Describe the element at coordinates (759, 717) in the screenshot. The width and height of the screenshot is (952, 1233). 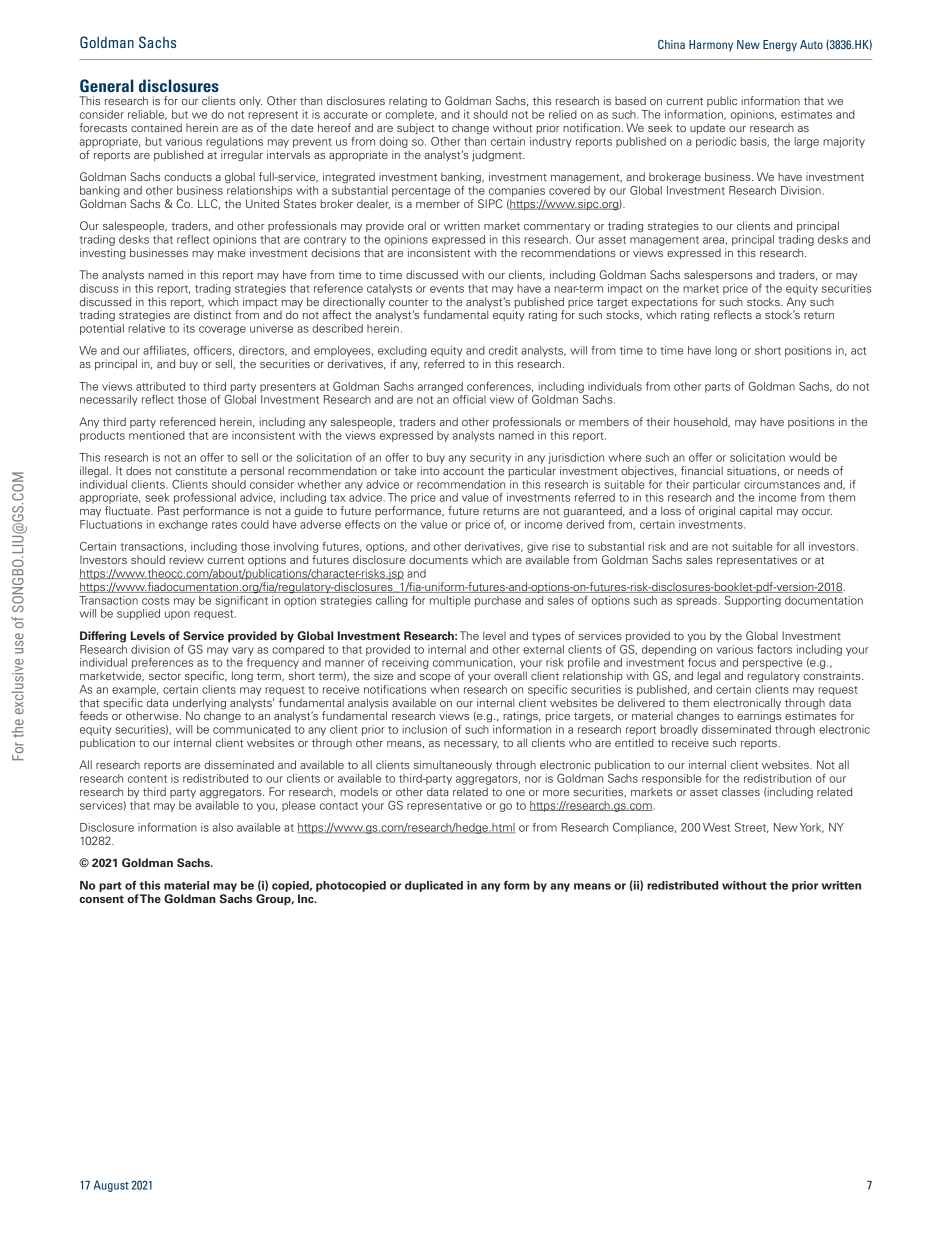
I see `earnings` at that location.
